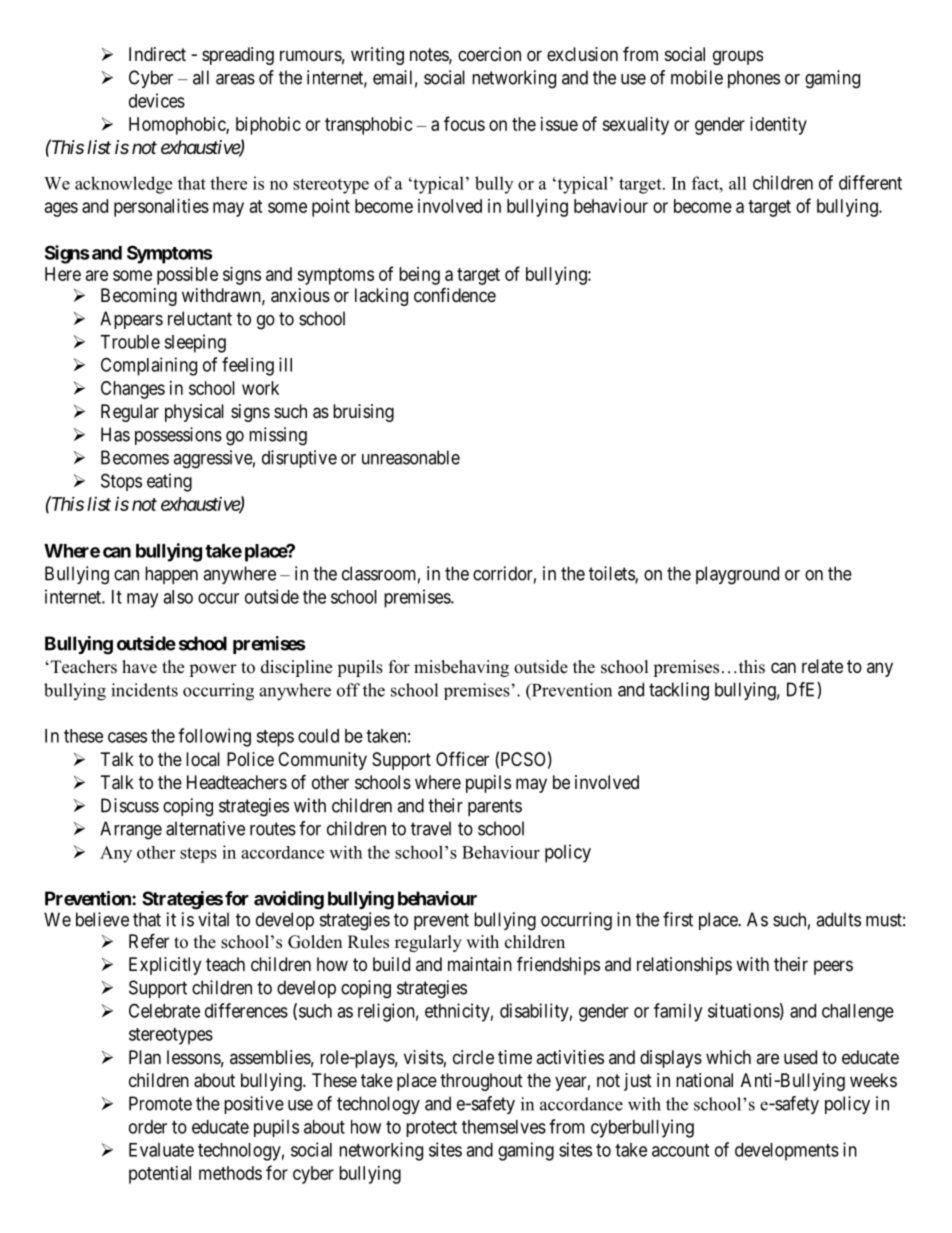  Describe the element at coordinates (161, 1150) in the page. I see `Evaluate` at that location.
